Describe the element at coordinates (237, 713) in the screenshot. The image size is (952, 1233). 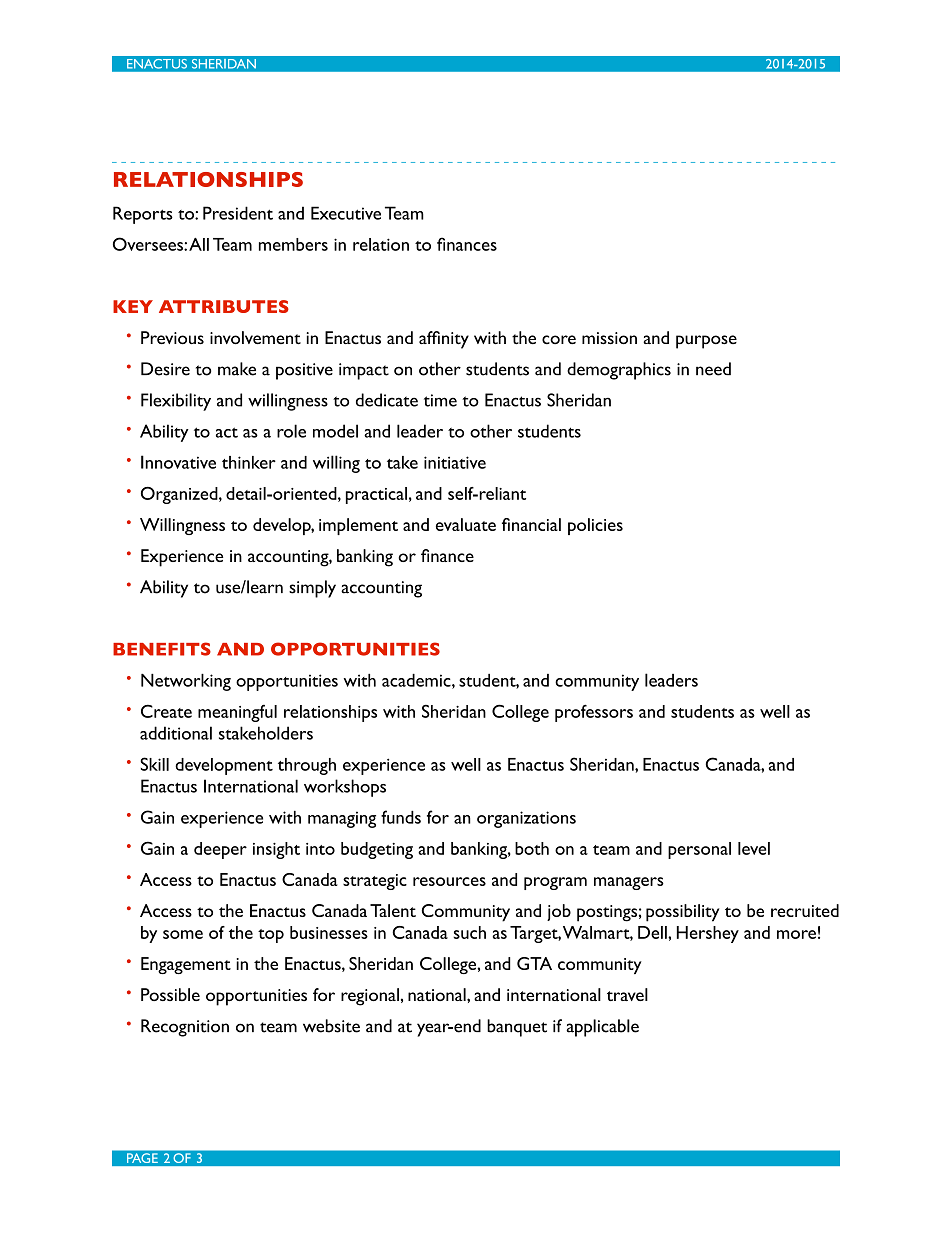
I see `meaningful` at that location.
